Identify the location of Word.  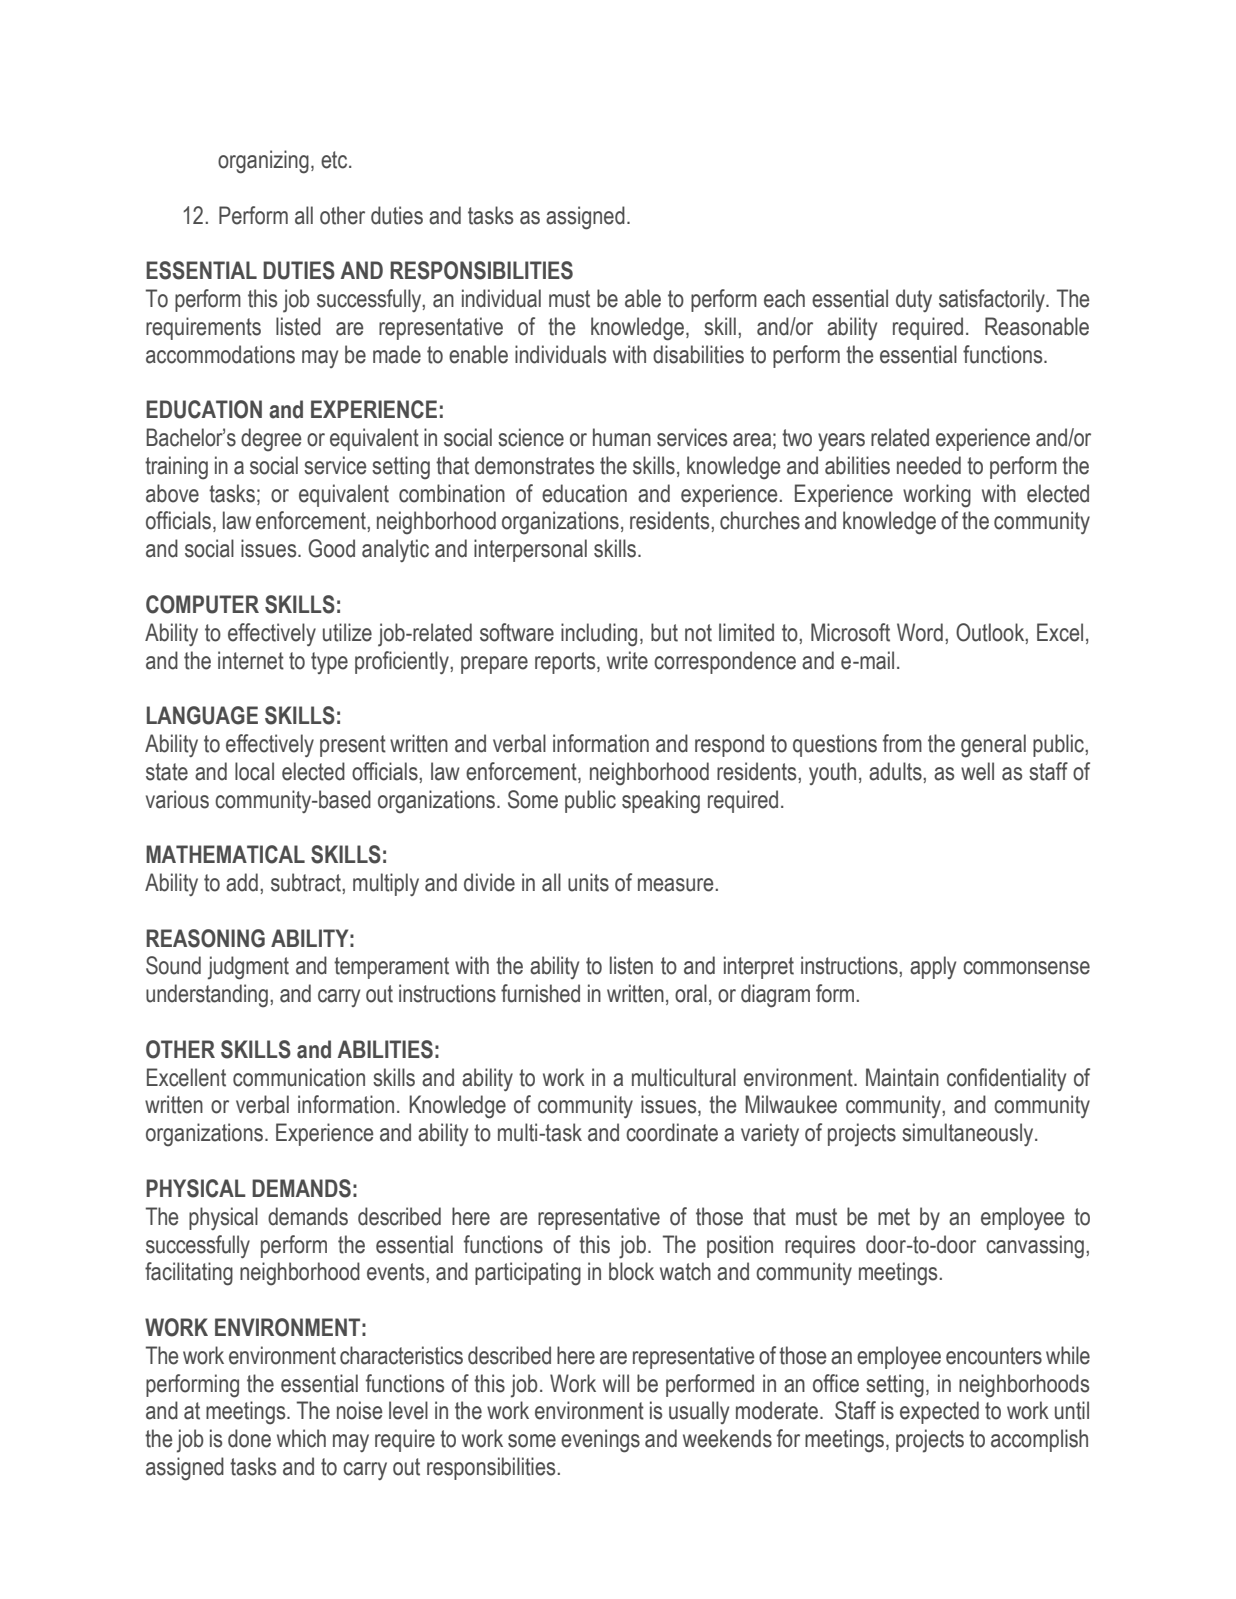
(920, 632).
